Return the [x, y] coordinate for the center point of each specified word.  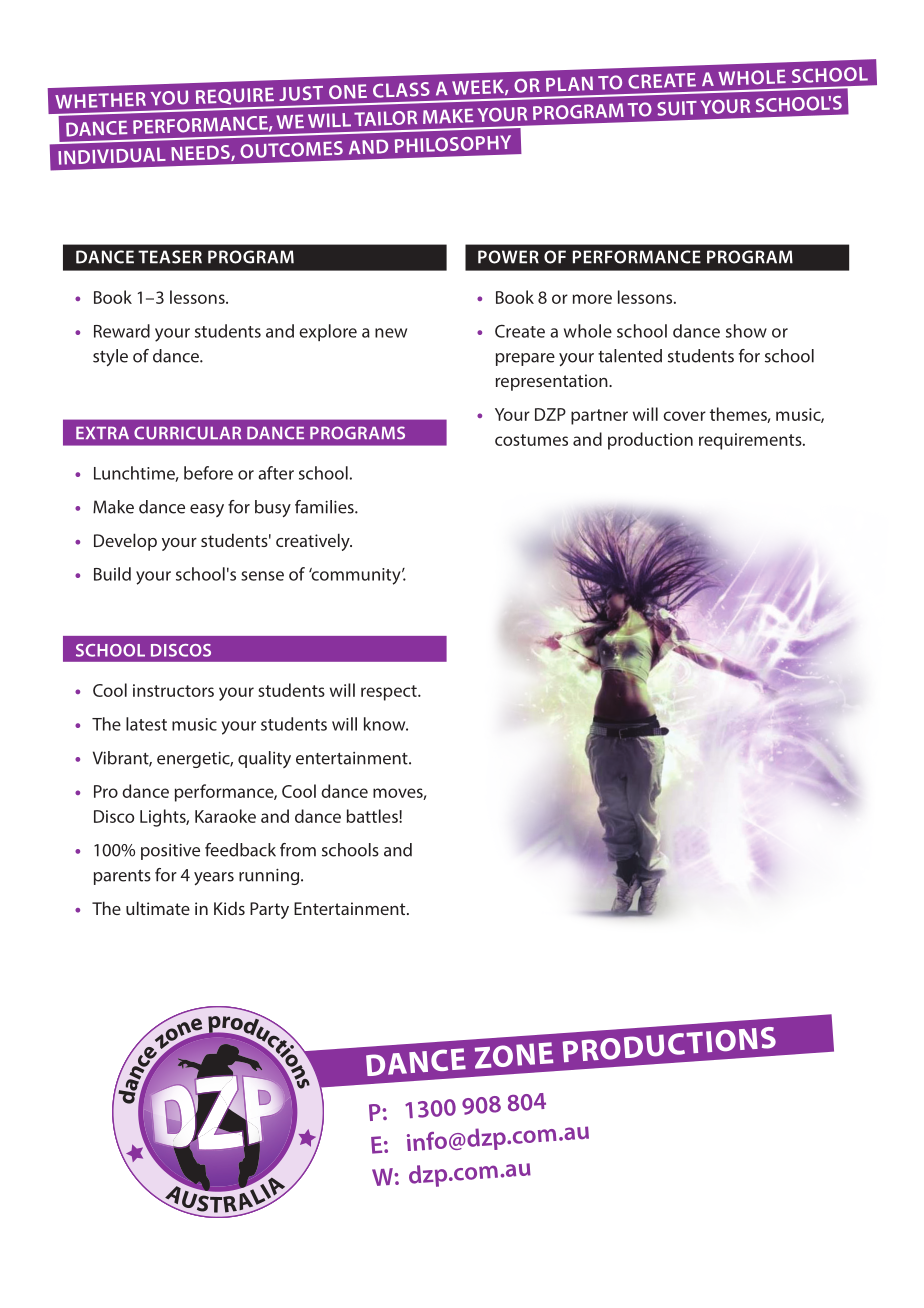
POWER [508, 257]
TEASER [170, 257]
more [592, 299]
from [298, 850]
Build [112, 574]
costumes [531, 440]
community [356, 576]
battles [373, 816]
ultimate [158, 908]
